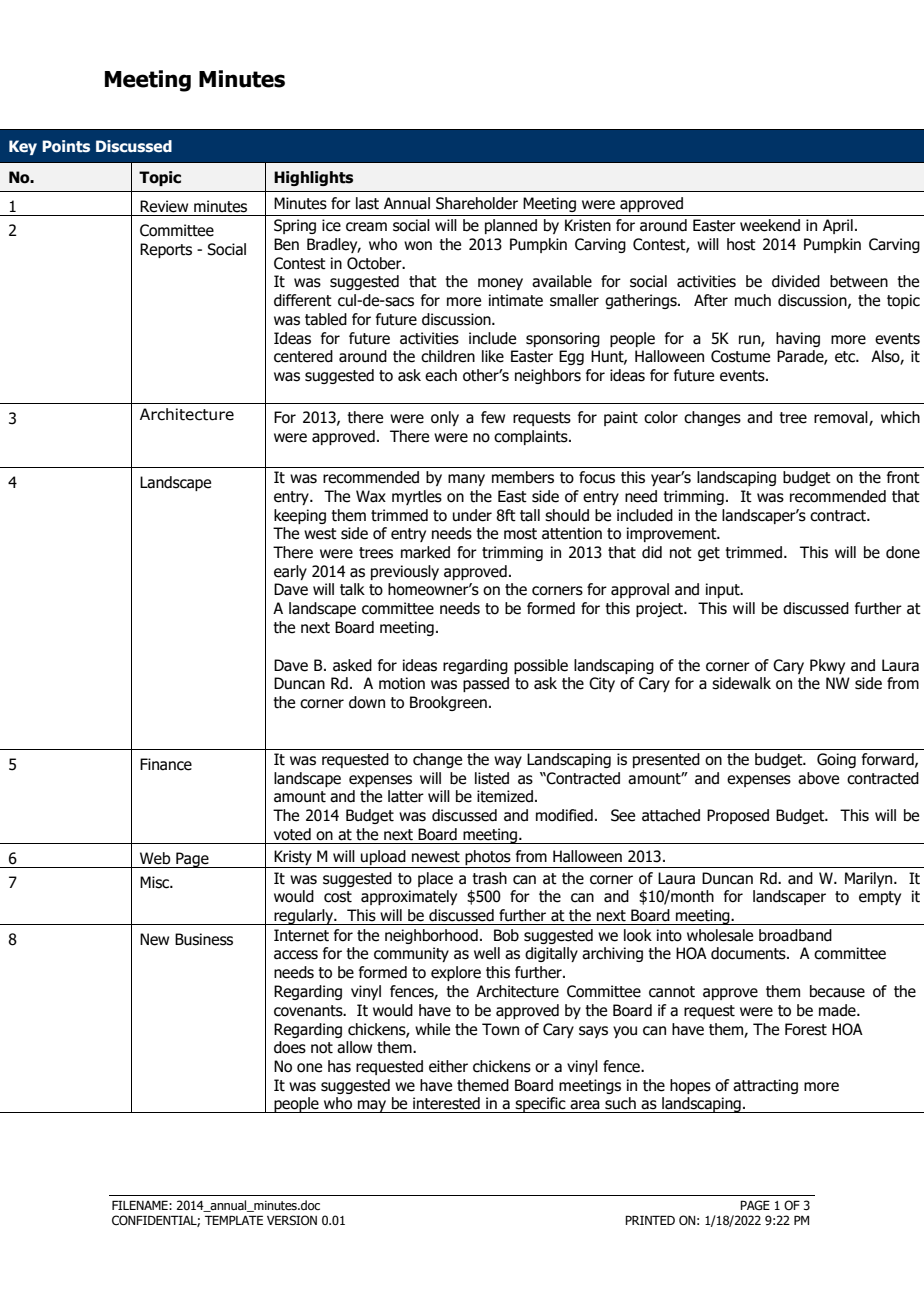  Describe the element at coordinates (477, 203) in the page. I see `Shareholder` at that location.
